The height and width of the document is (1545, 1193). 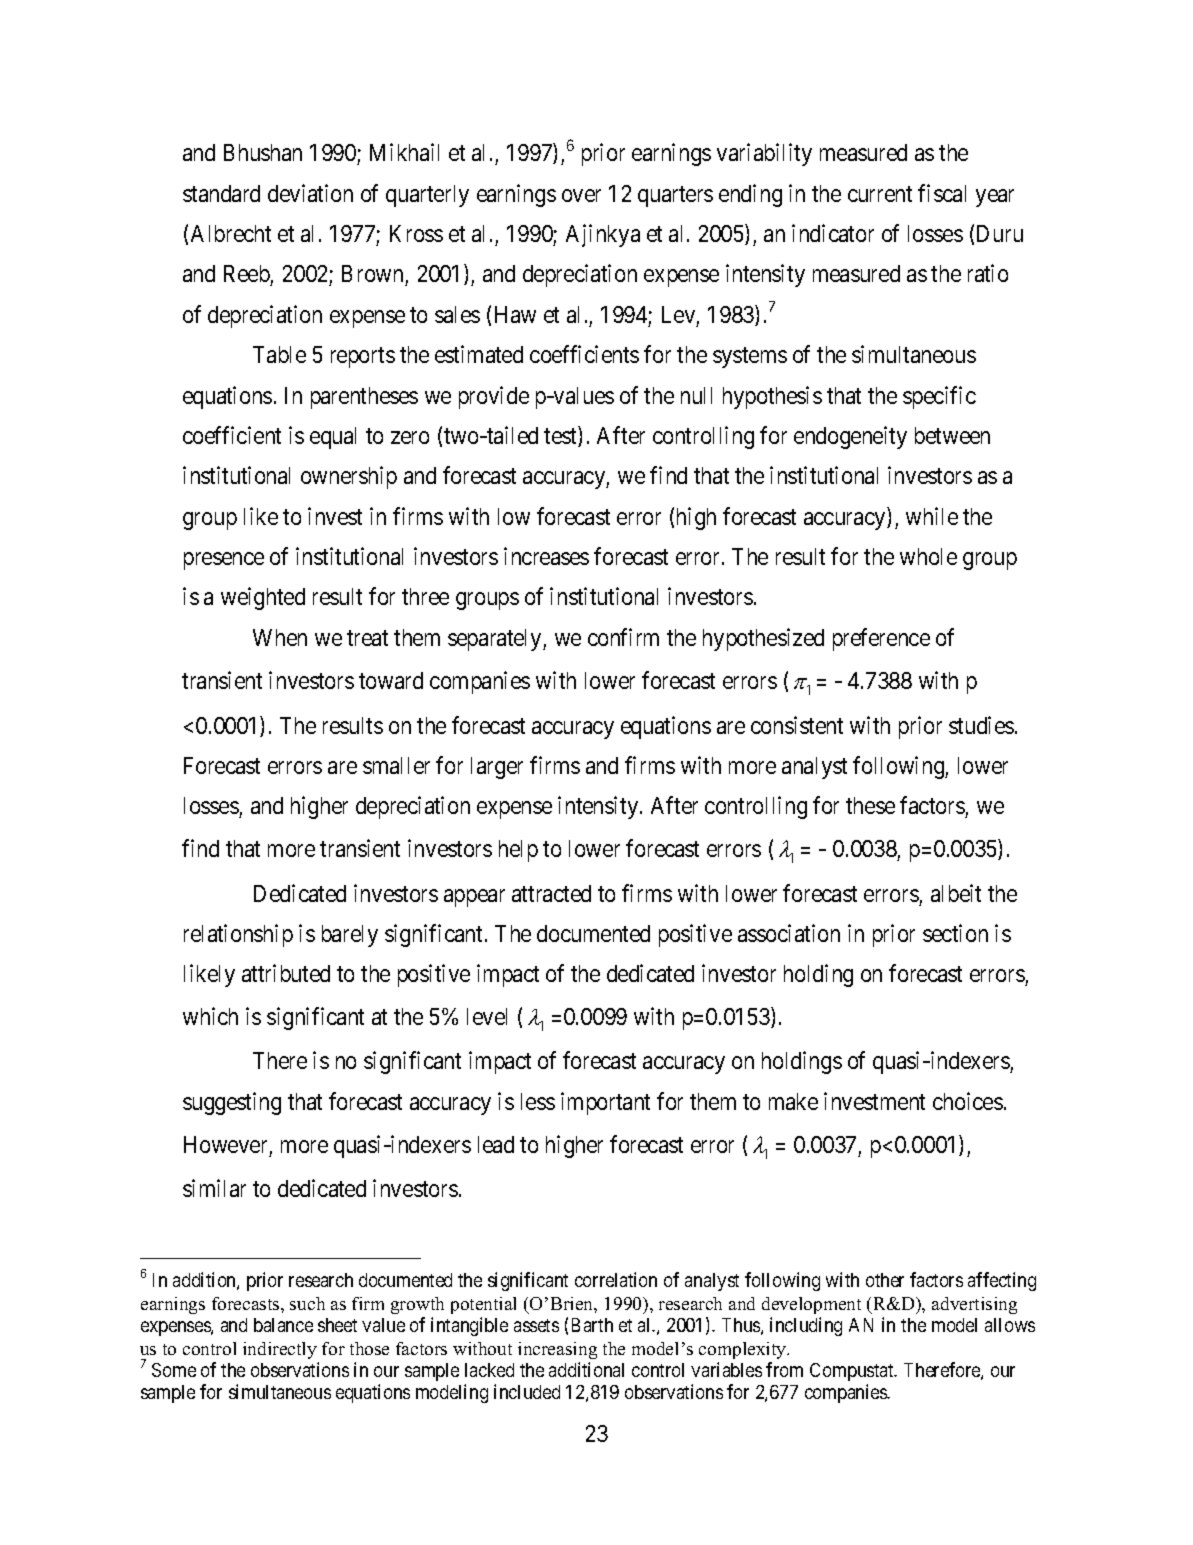 What do you see at coordinates (349, 477) in the document?
I see `ownership` at bounding box center [349, 477].
